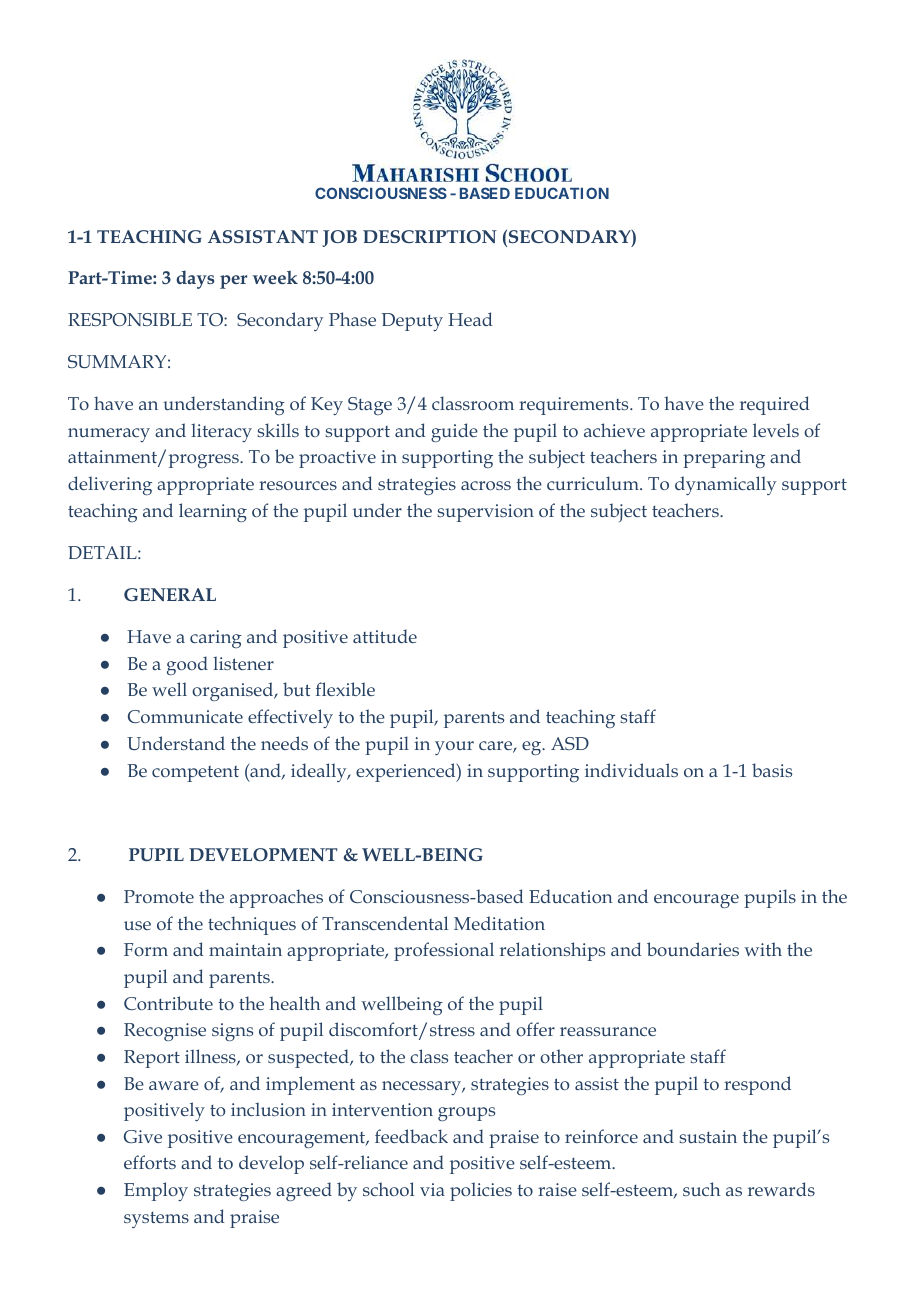  Describe the element at coordinates (725, 485) in the image. I see `dynamically` at that location.
